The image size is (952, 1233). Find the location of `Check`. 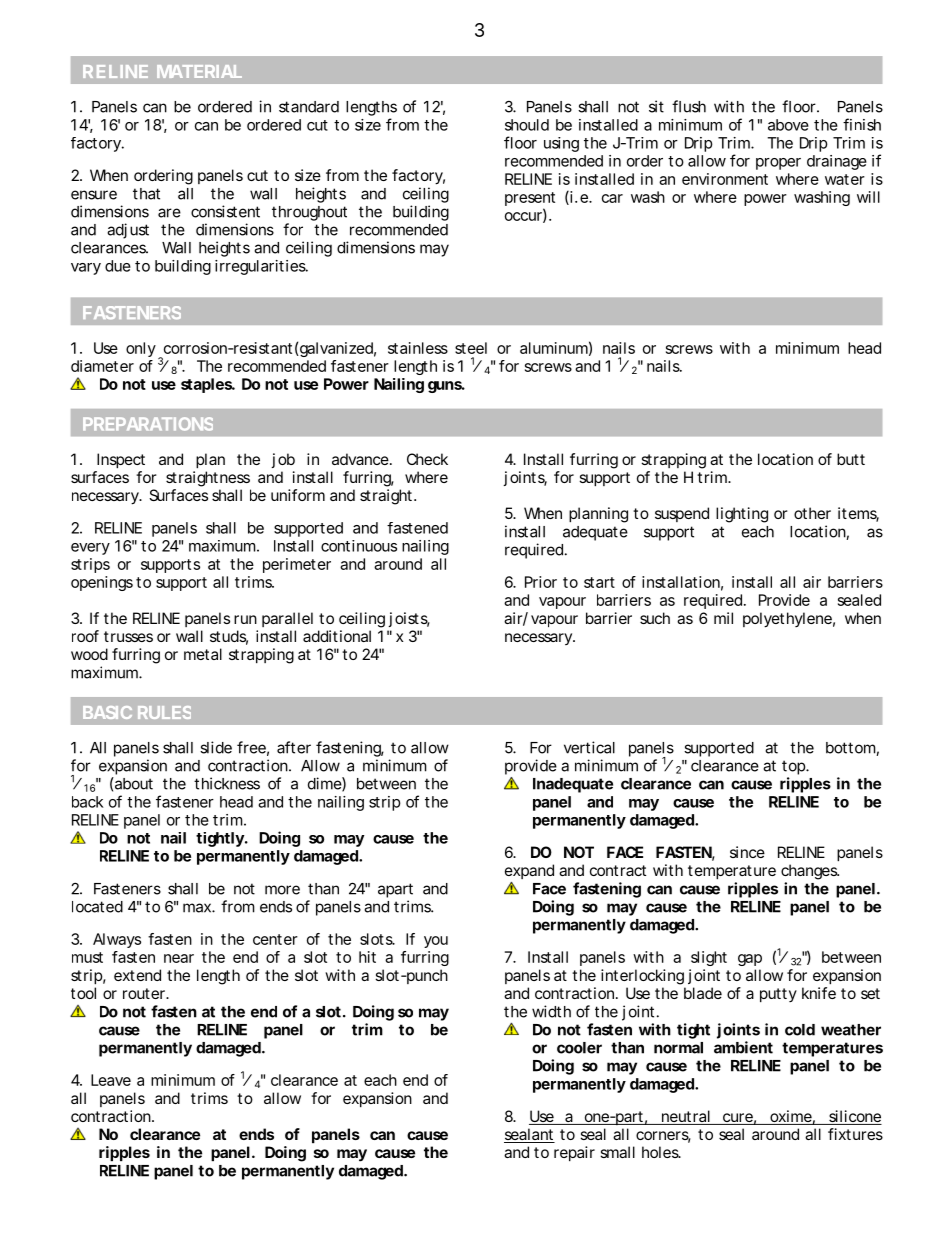

Check is located at coordinates (427, 459).
